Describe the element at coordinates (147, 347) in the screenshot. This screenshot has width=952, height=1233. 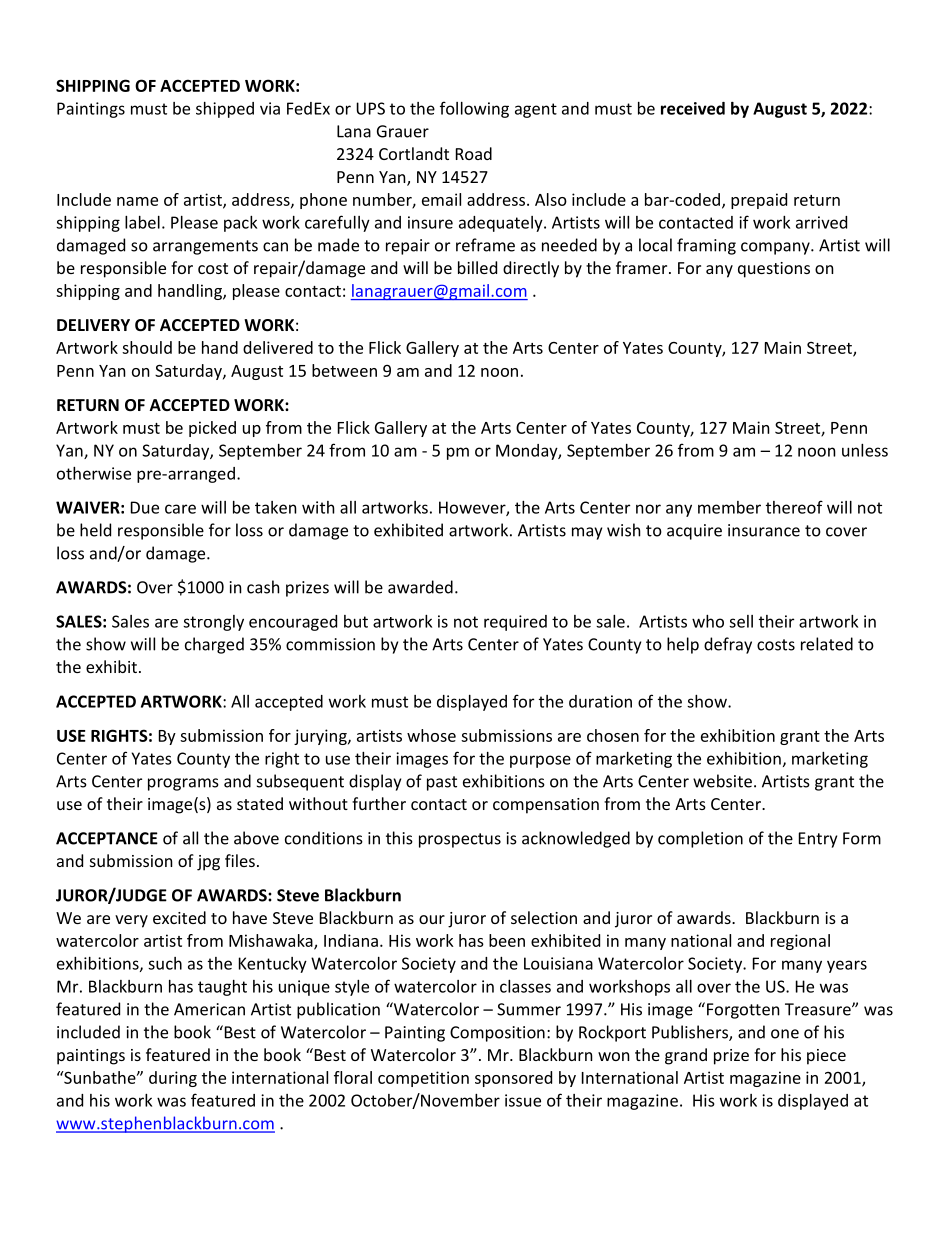
I see `should` at that location.
